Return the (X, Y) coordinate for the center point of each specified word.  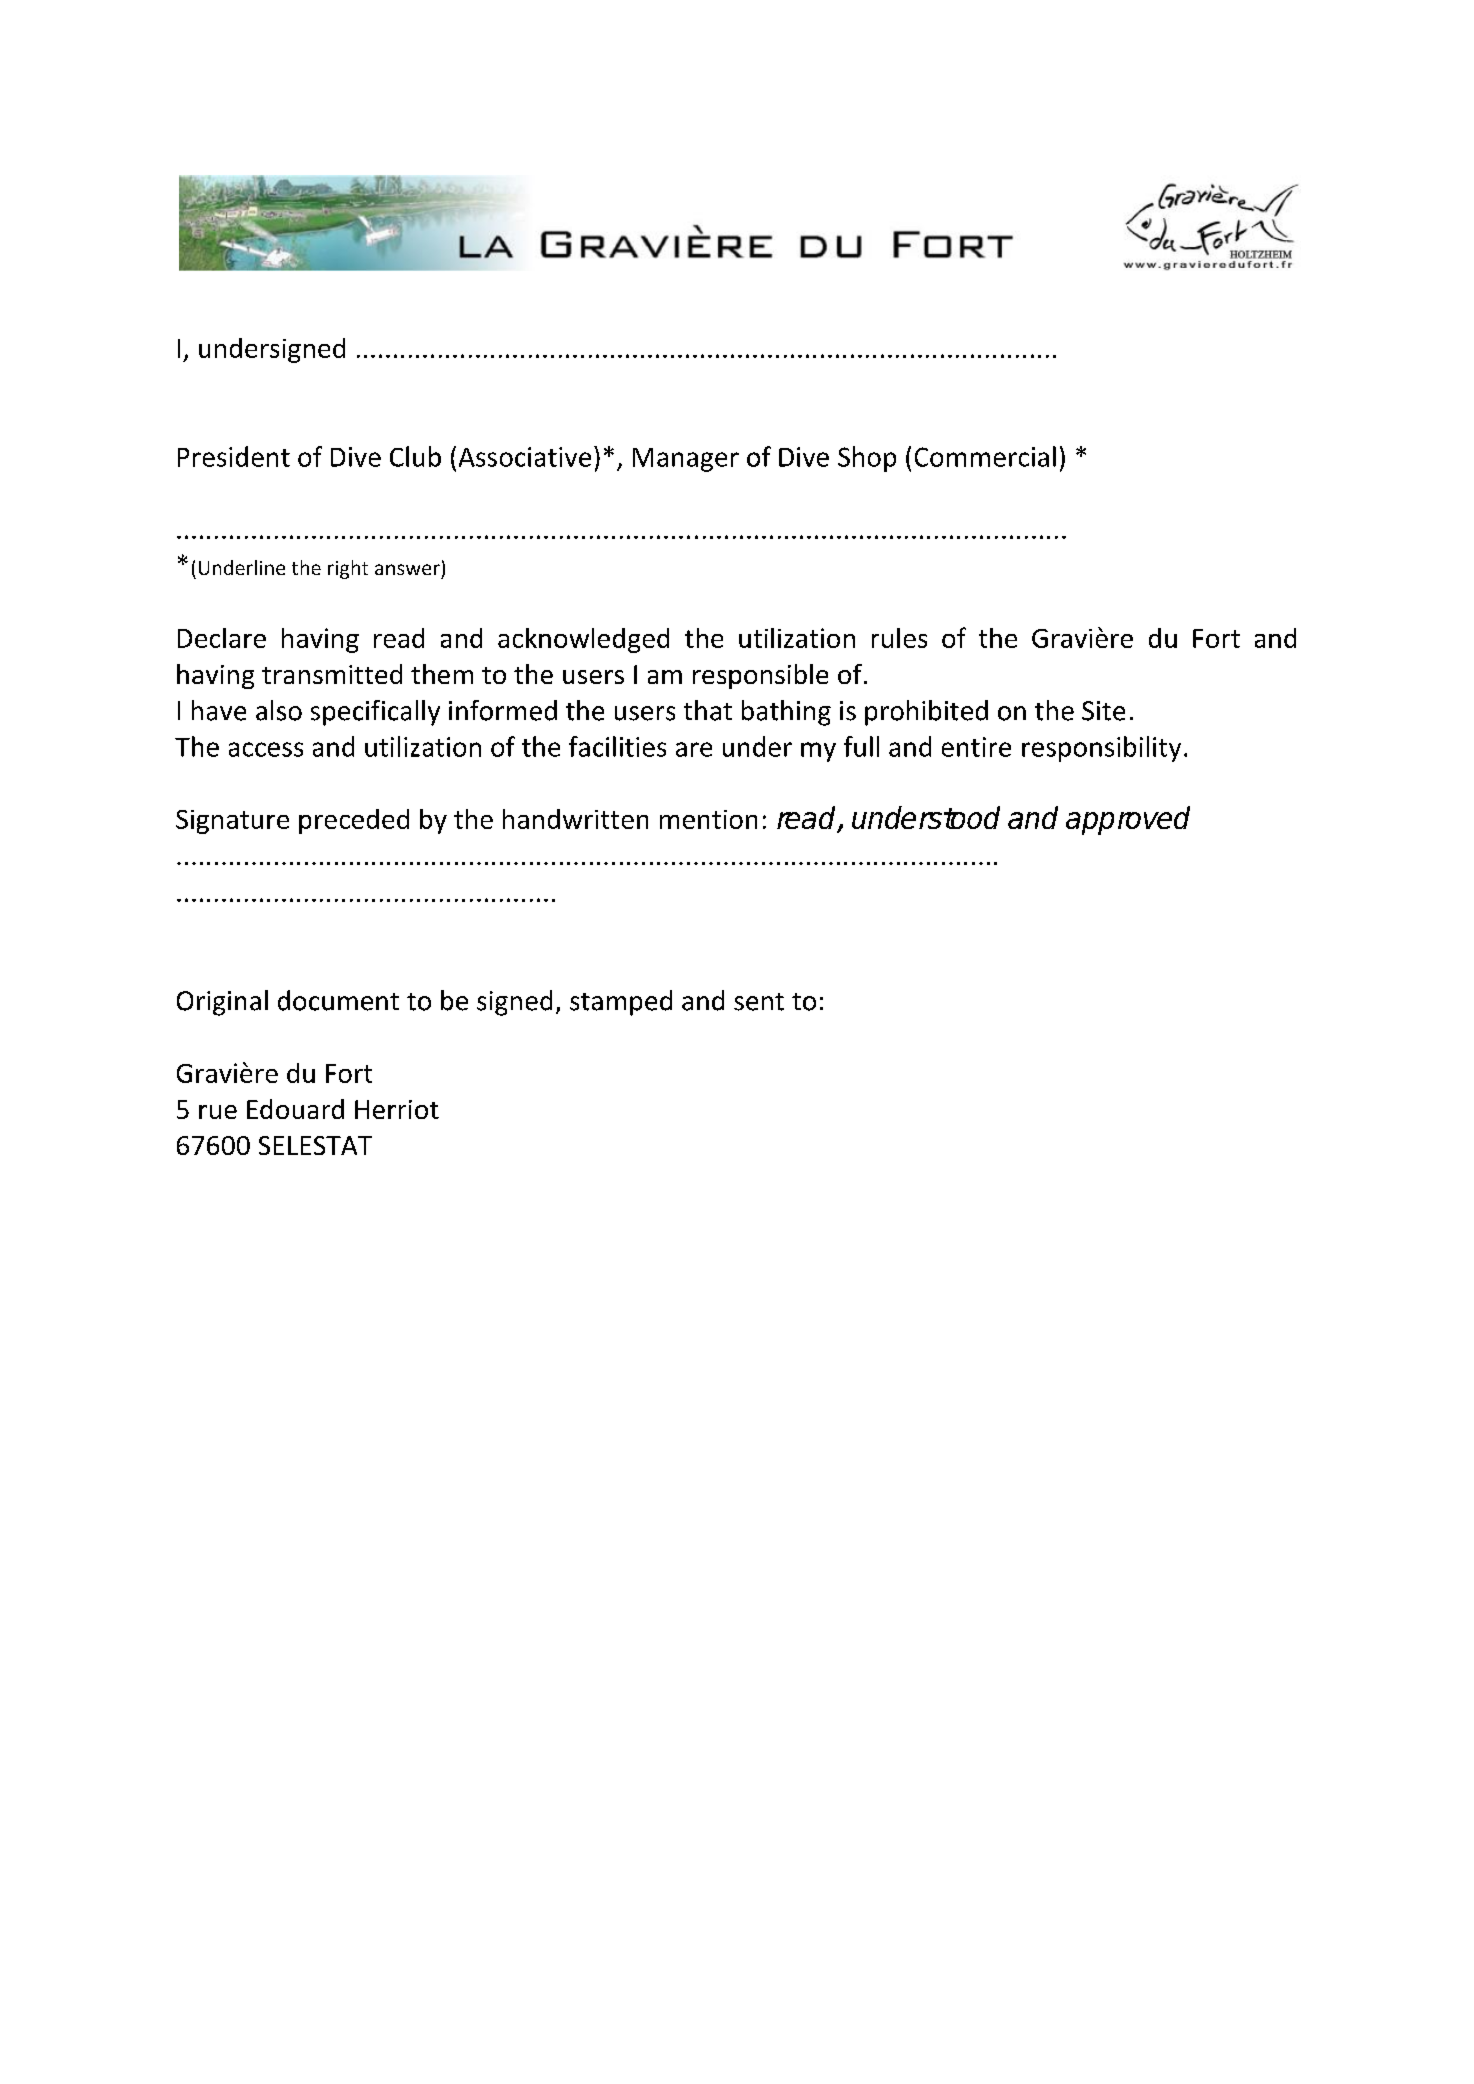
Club (415, 456)
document (338, 1000)
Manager (686, 460)
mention (708, 819)
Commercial (985, 456)
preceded (354, 821)
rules (899, 638)
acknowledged (583, 640)
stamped (621, 1003)
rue (218, 1112)
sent (759, 1002)
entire (976, 747)
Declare (222, 638)
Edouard (295, 1109)
